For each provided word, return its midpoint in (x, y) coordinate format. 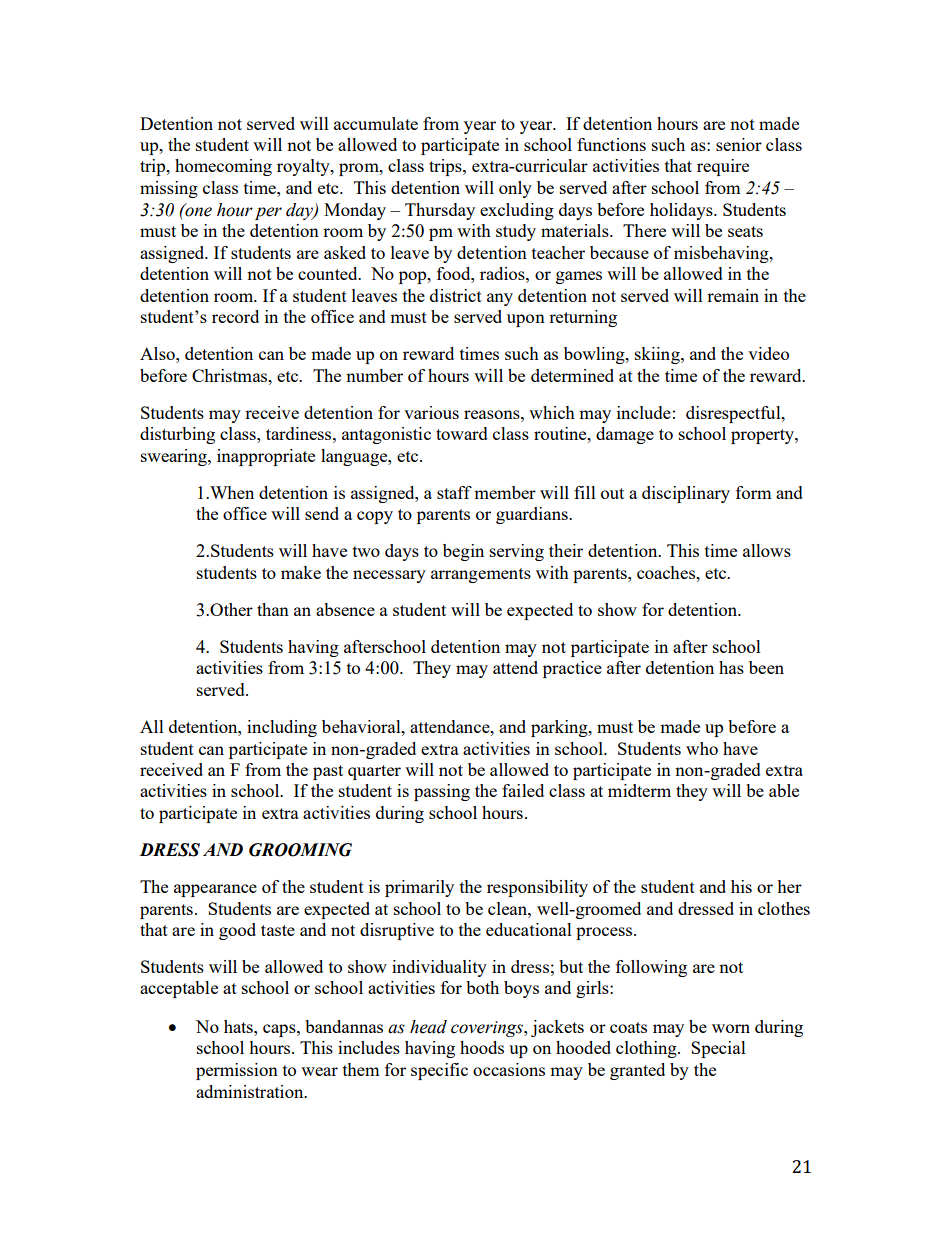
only (515, 189)
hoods (482, 1047)
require (723, 167)
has (731, 667)
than (273, 609)
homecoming (223, 167)
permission (237, 1071)
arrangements (481, 575)
